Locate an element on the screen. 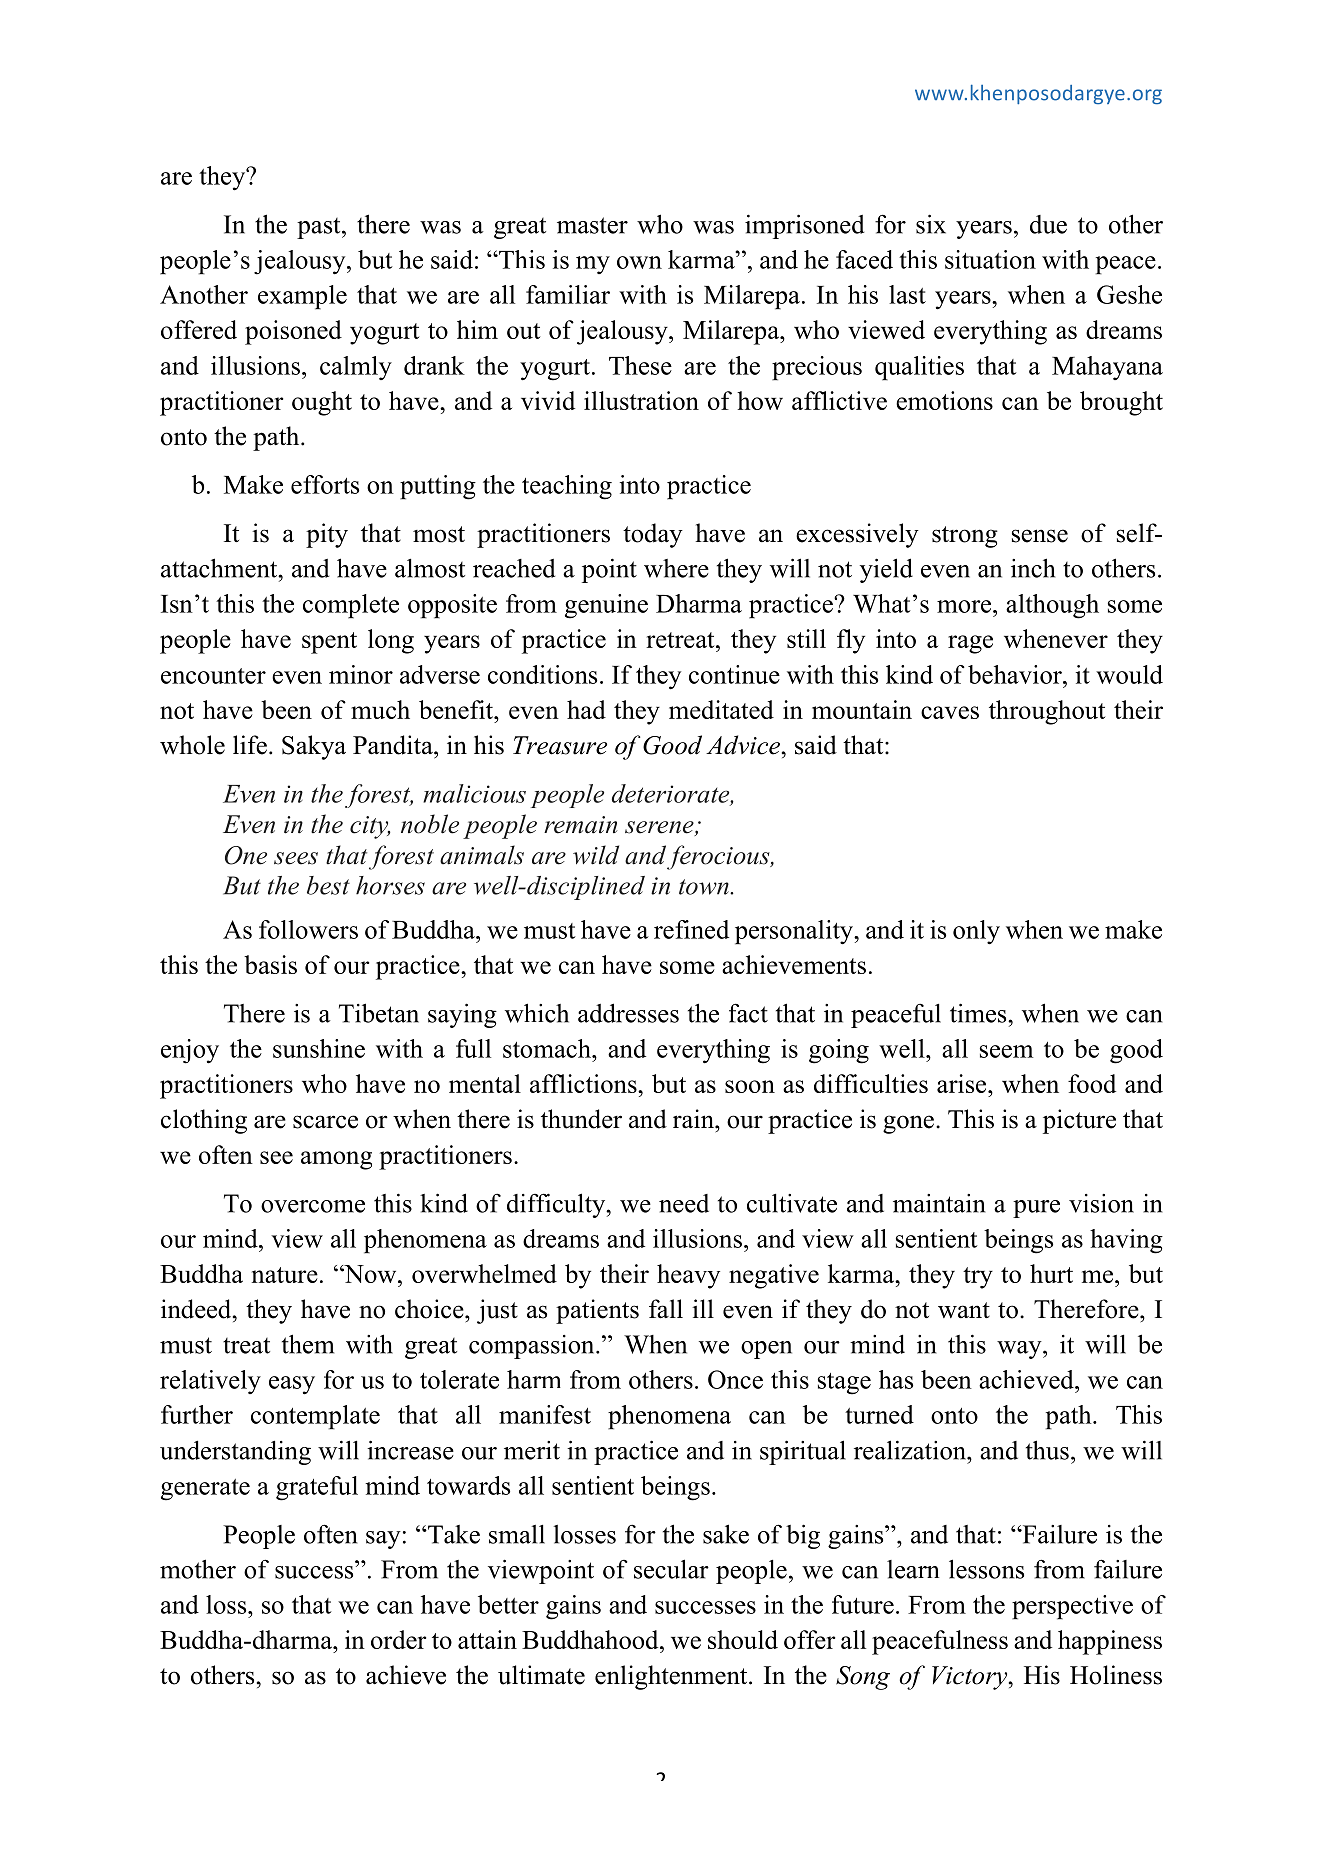 This screenshot has width=1323, height=1872. master is located at coordinates (592, 225).
